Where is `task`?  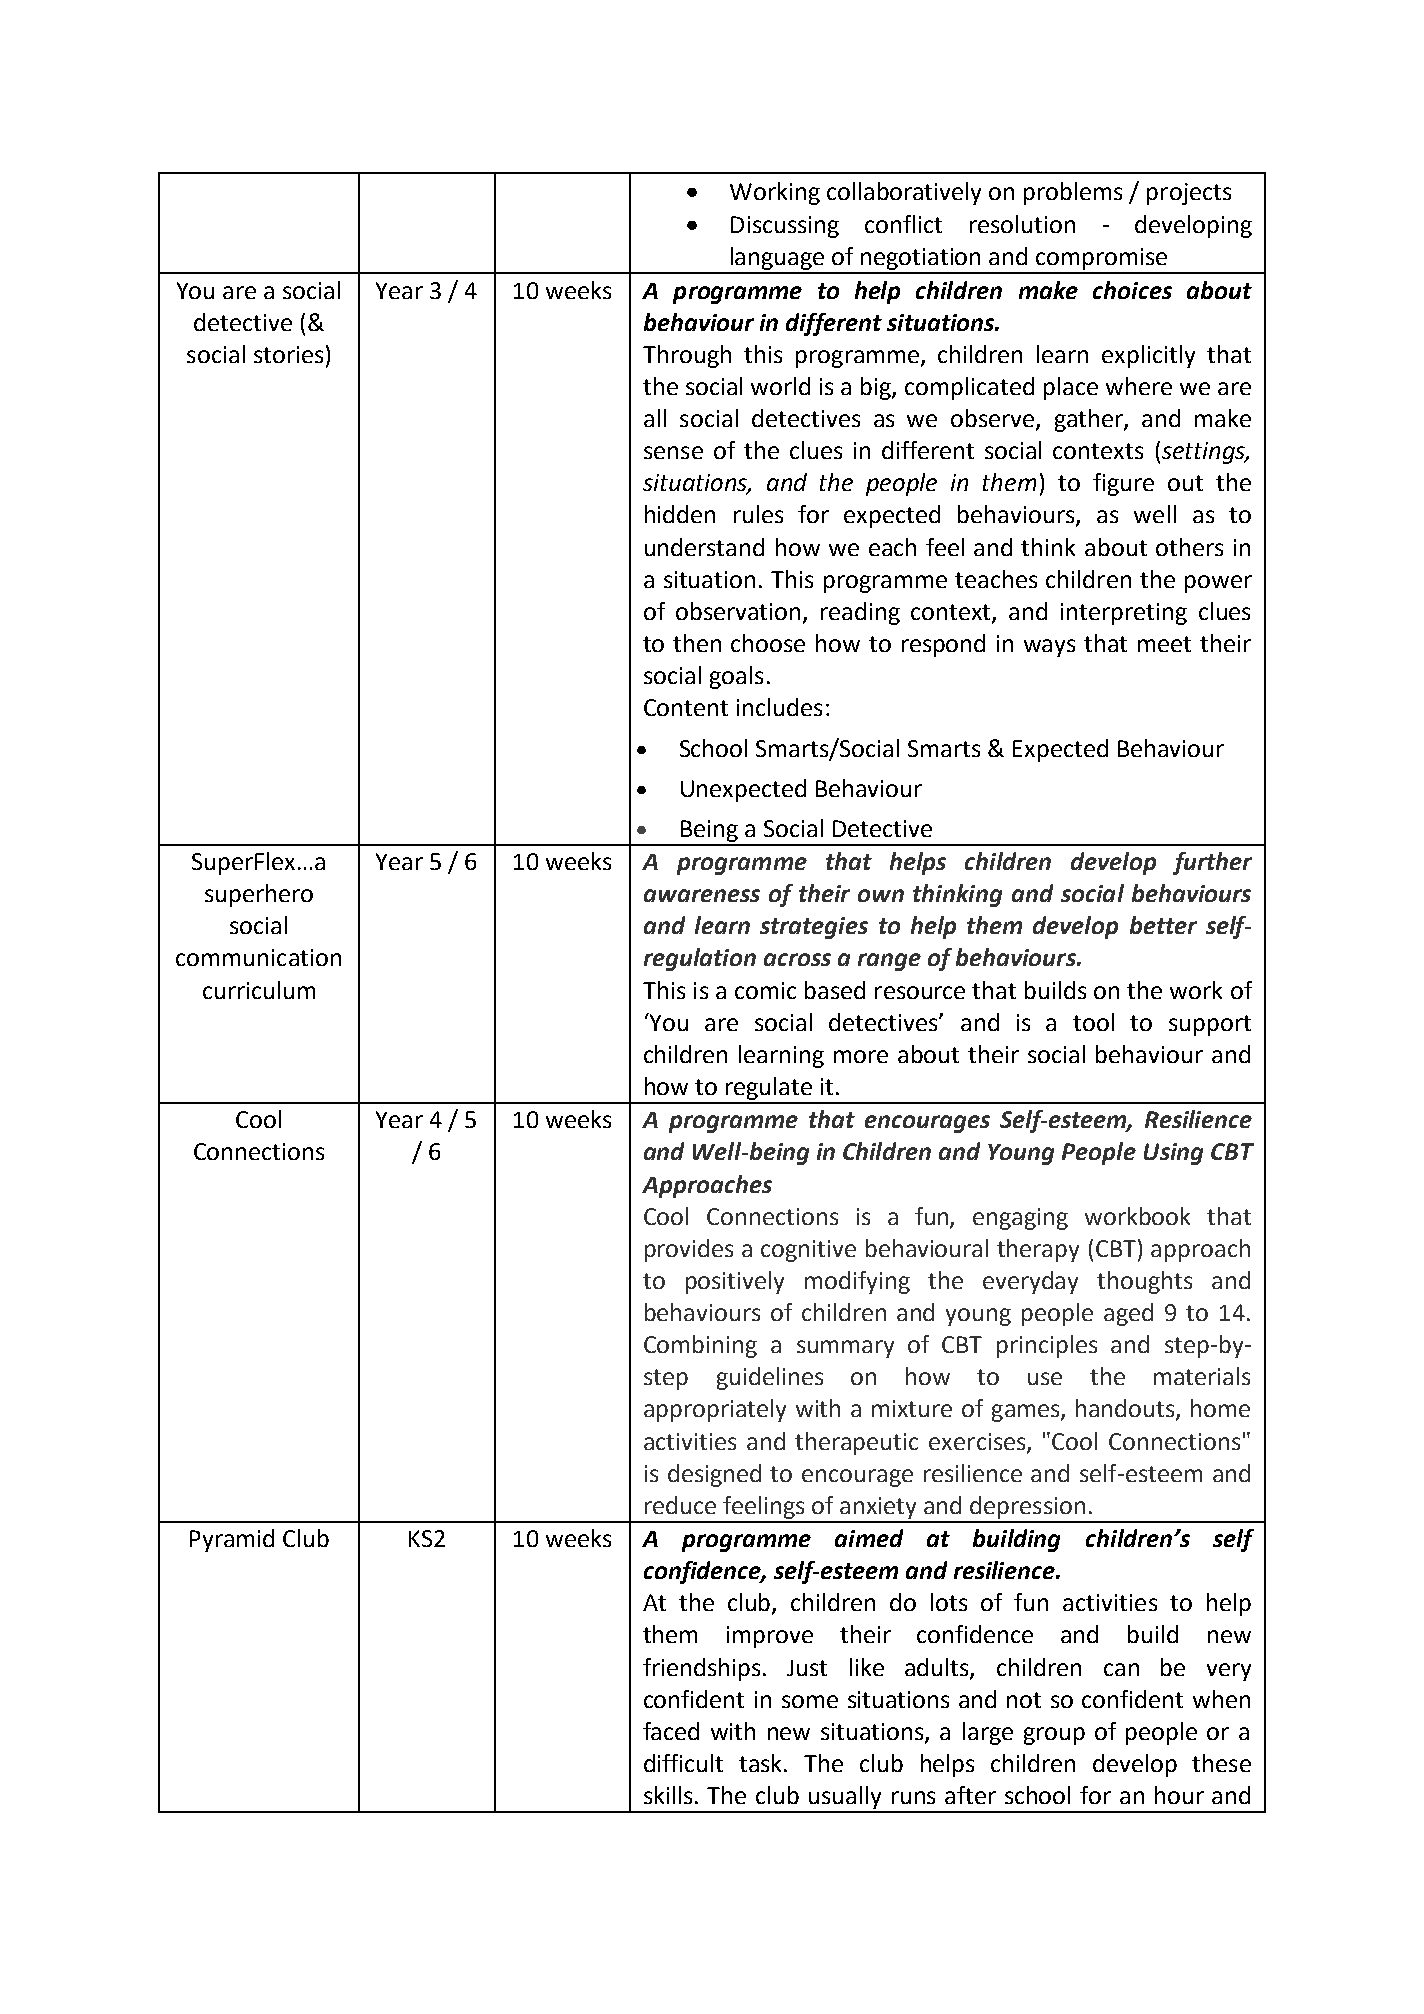
task is located at coordinates (762, 1763).
